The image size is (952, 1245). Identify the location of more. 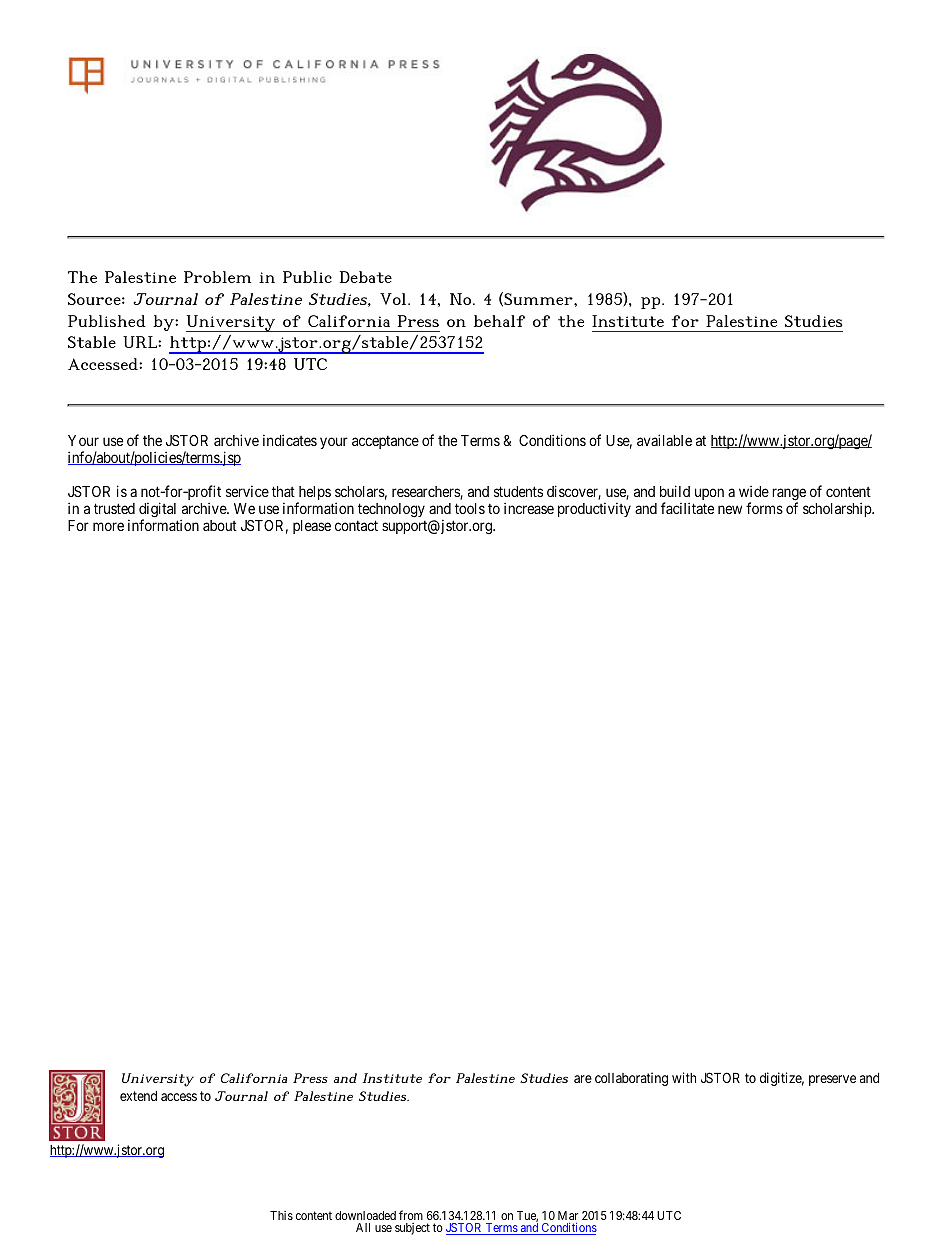
(108, 526).
